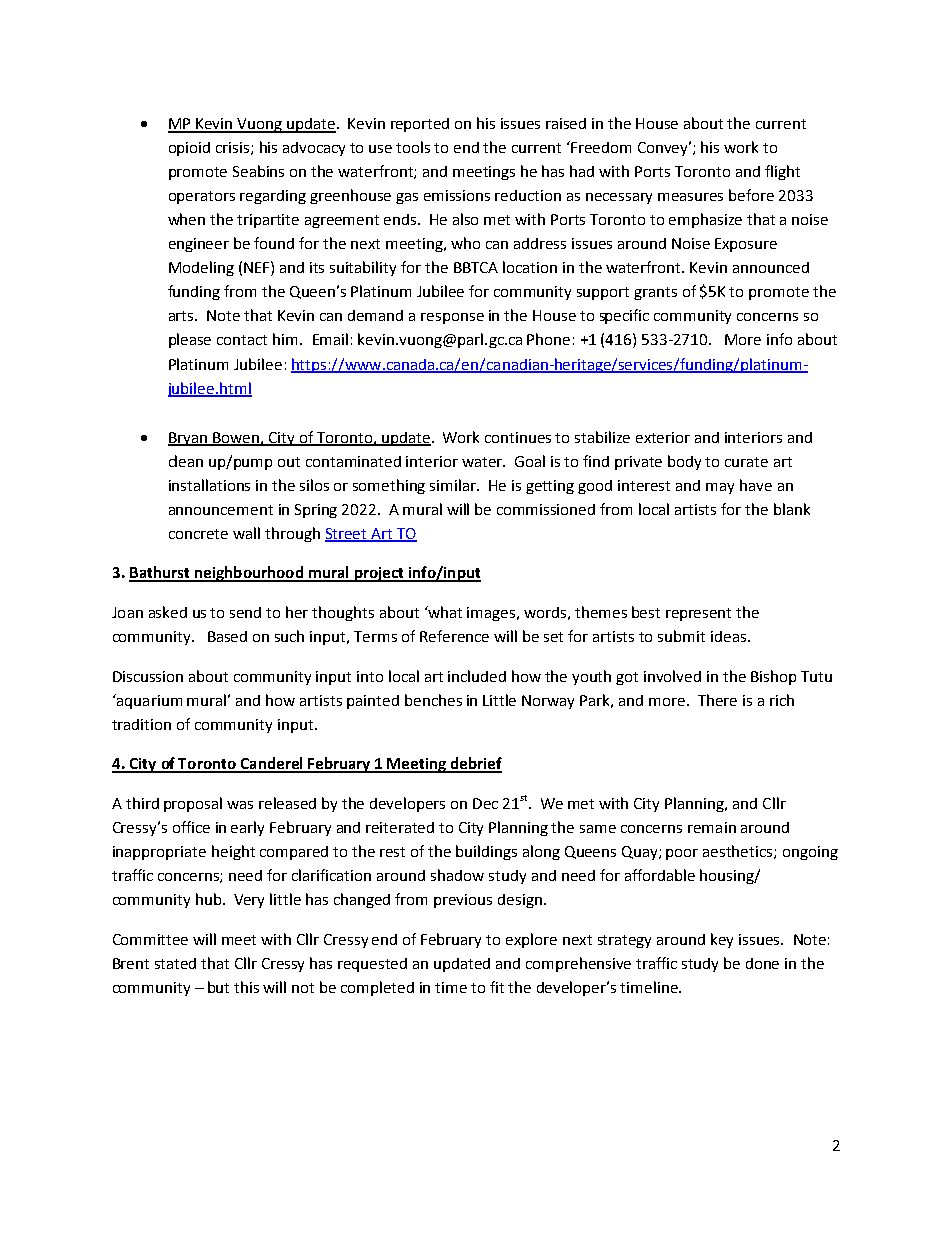  I want to click on There, so click(717, 700).
